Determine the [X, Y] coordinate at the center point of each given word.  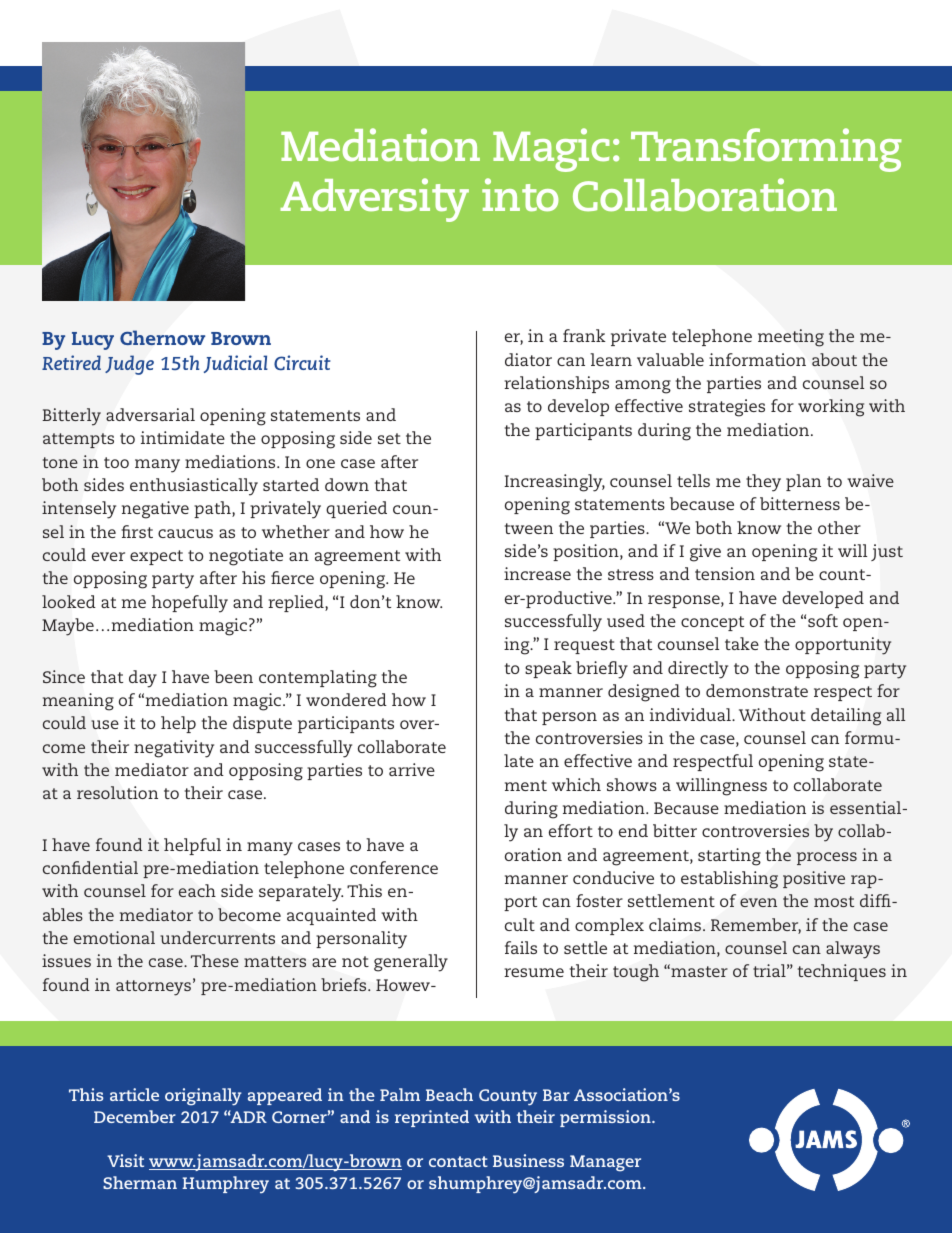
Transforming [766, 150]
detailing [846, 717]
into [520, 195]
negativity [174, 749]
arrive [412, 769]
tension [725, 573]
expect [156, 557]
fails [521, 947]
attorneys [153, 988]
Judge [129, 365]
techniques [842, 972]
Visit [125, 1160]
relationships [556, 384]
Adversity [374, 200]
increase [537, 573]
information [757, 359]
